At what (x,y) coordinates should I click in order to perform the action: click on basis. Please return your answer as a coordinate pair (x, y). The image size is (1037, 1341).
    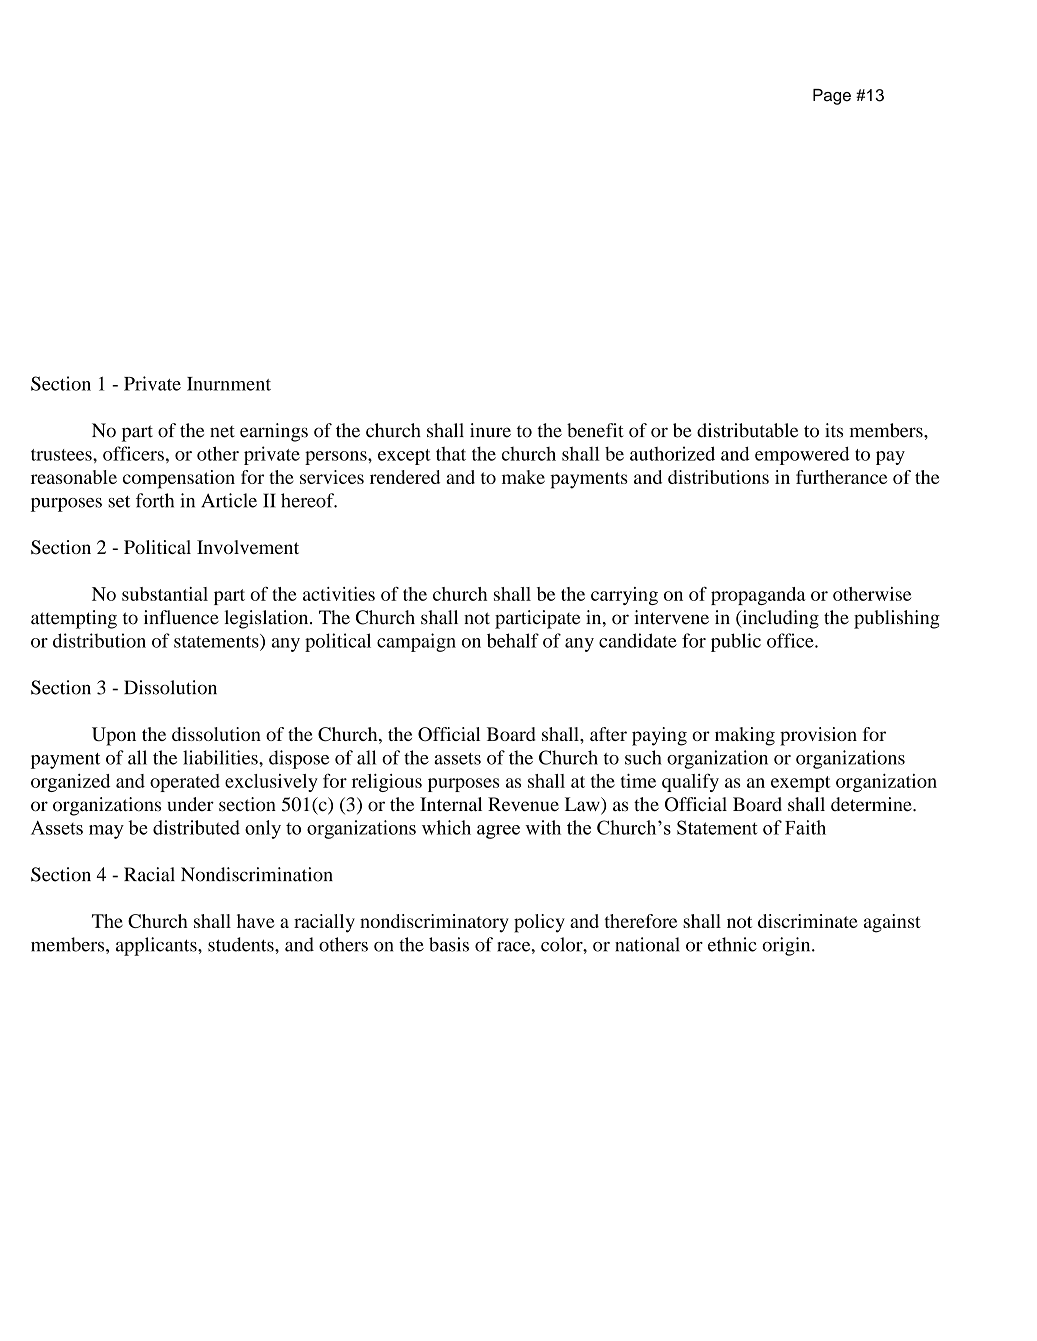
    Looking at the image, I should click on (449, 944).
